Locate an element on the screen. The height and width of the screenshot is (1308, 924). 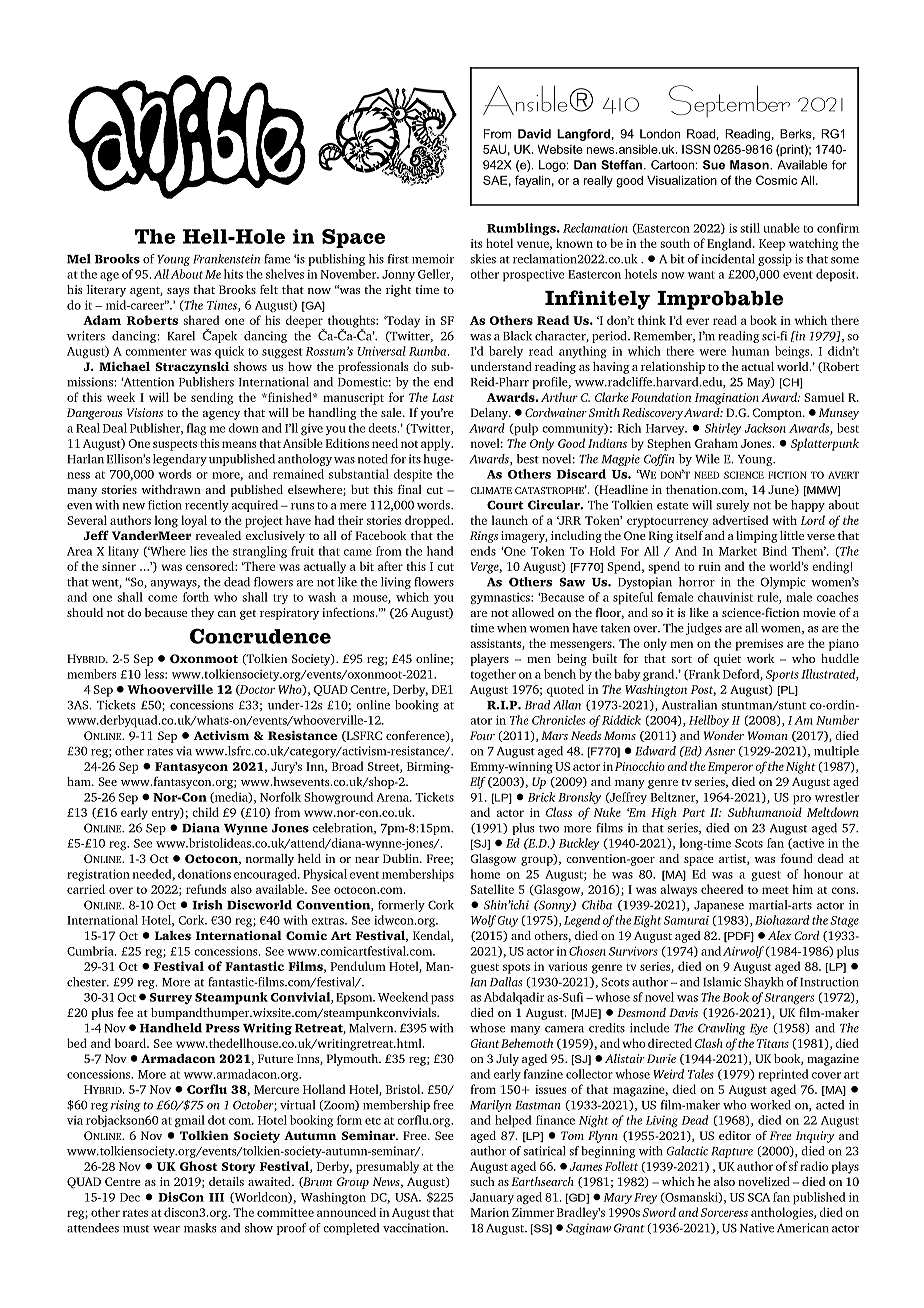
Mason is located at coordinates (750, 165).
